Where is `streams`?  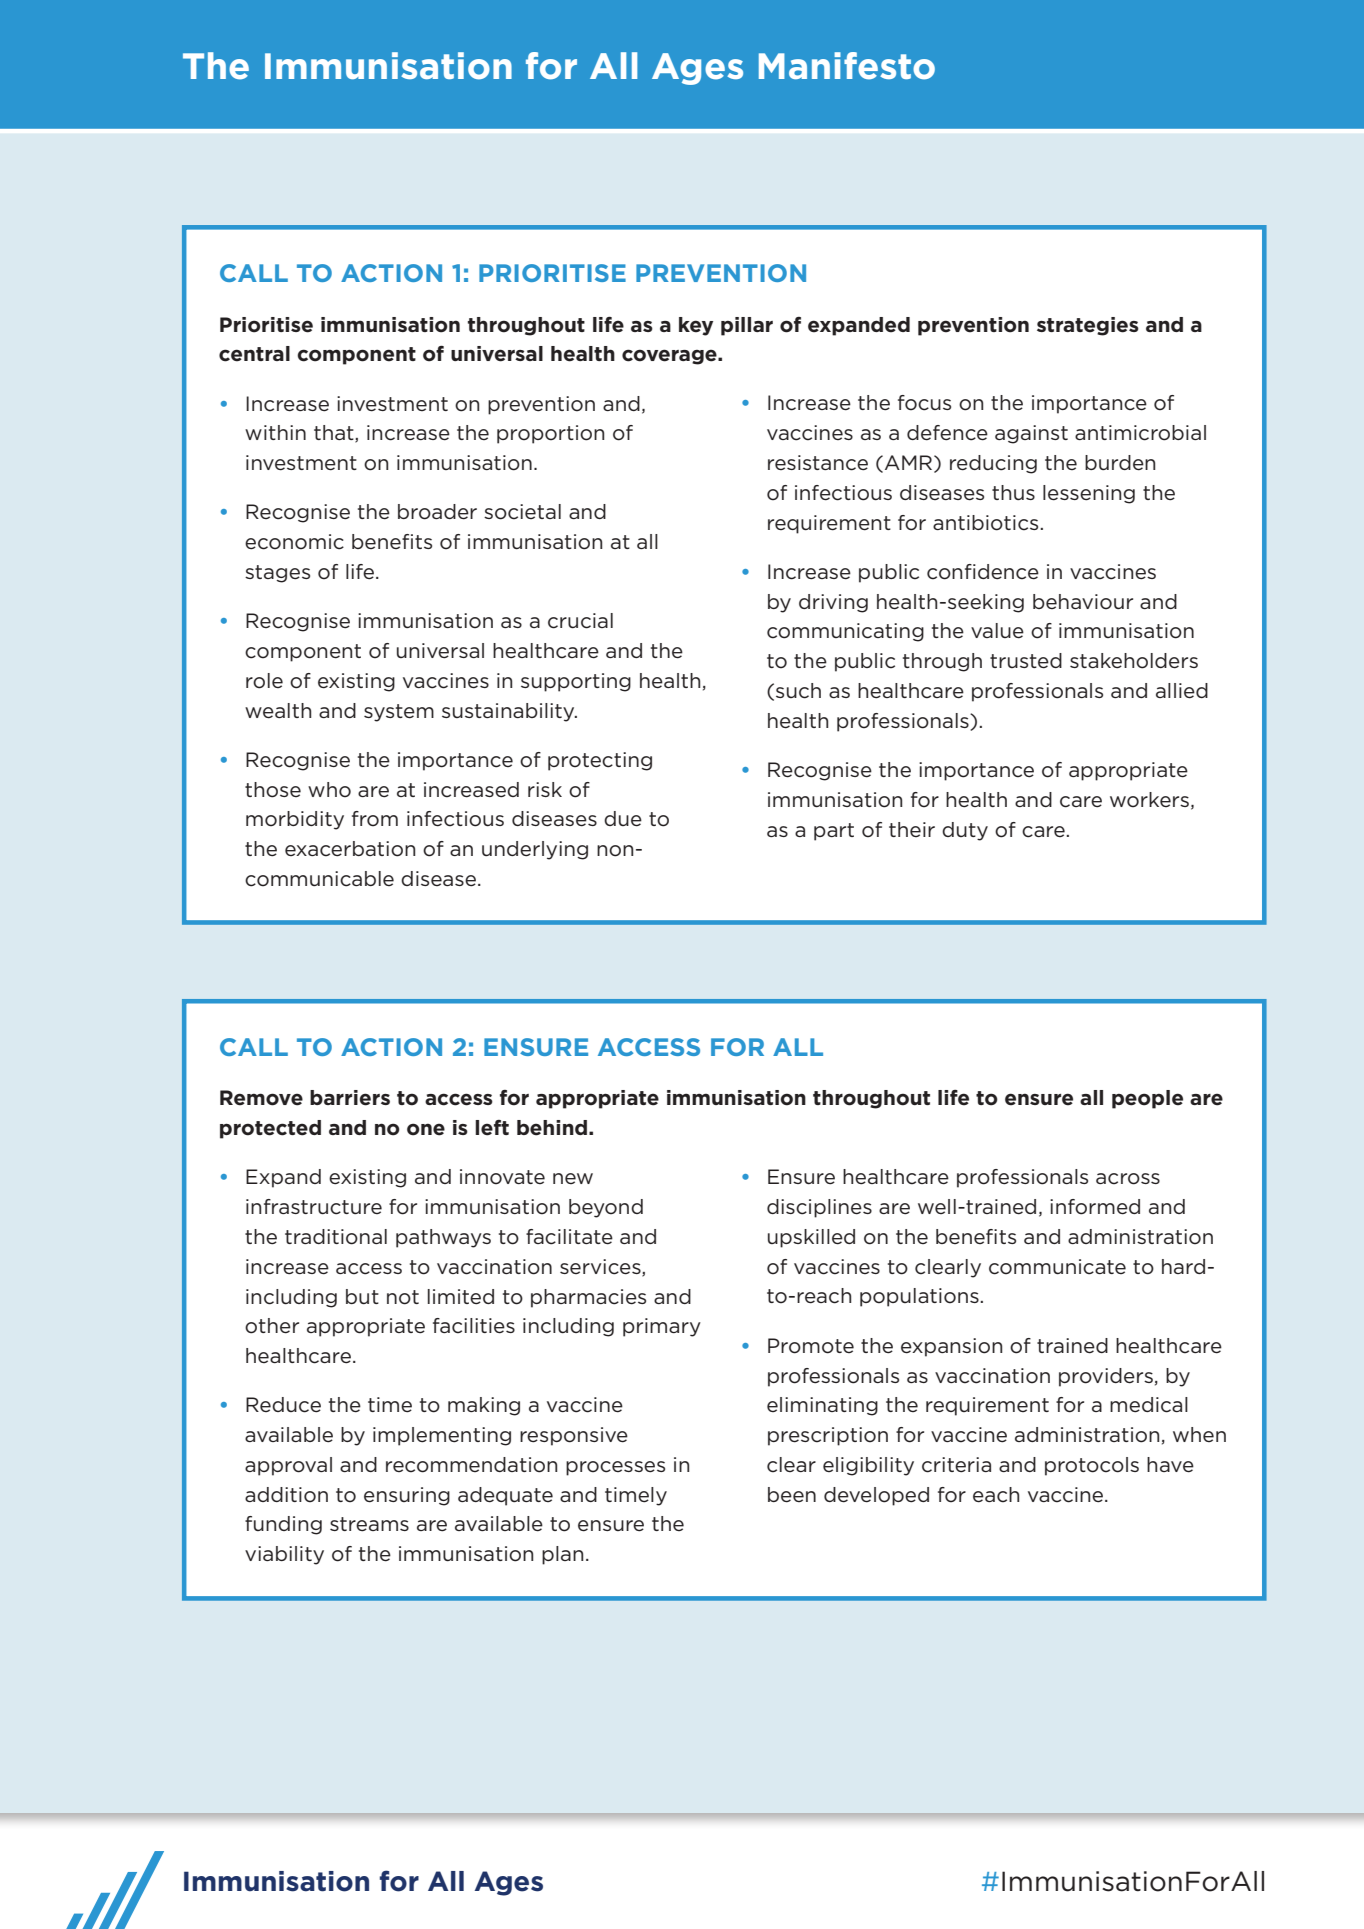 streams is located at coordinates (369, 1524).
